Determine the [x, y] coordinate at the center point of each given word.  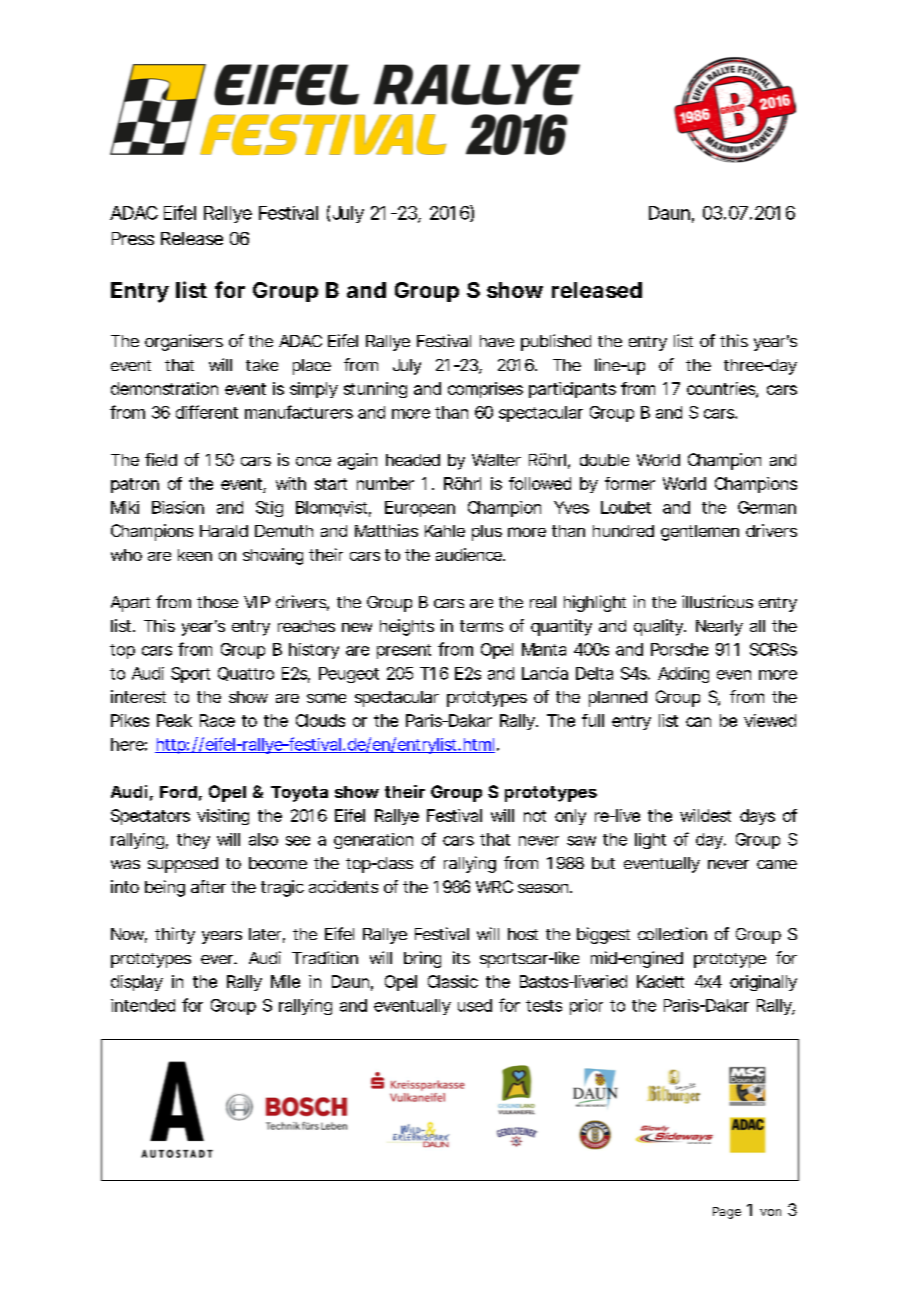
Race [217, 720]
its [461, 957]
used [475, 1005]
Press [133, 238]
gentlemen [700, 533]
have [497, 341]
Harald [224, 531]
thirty [175, 935]
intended [143, 1005]
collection [672, 933]
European [420, 509]
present [404, 651]
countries [722, 389]
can [698, 722]
